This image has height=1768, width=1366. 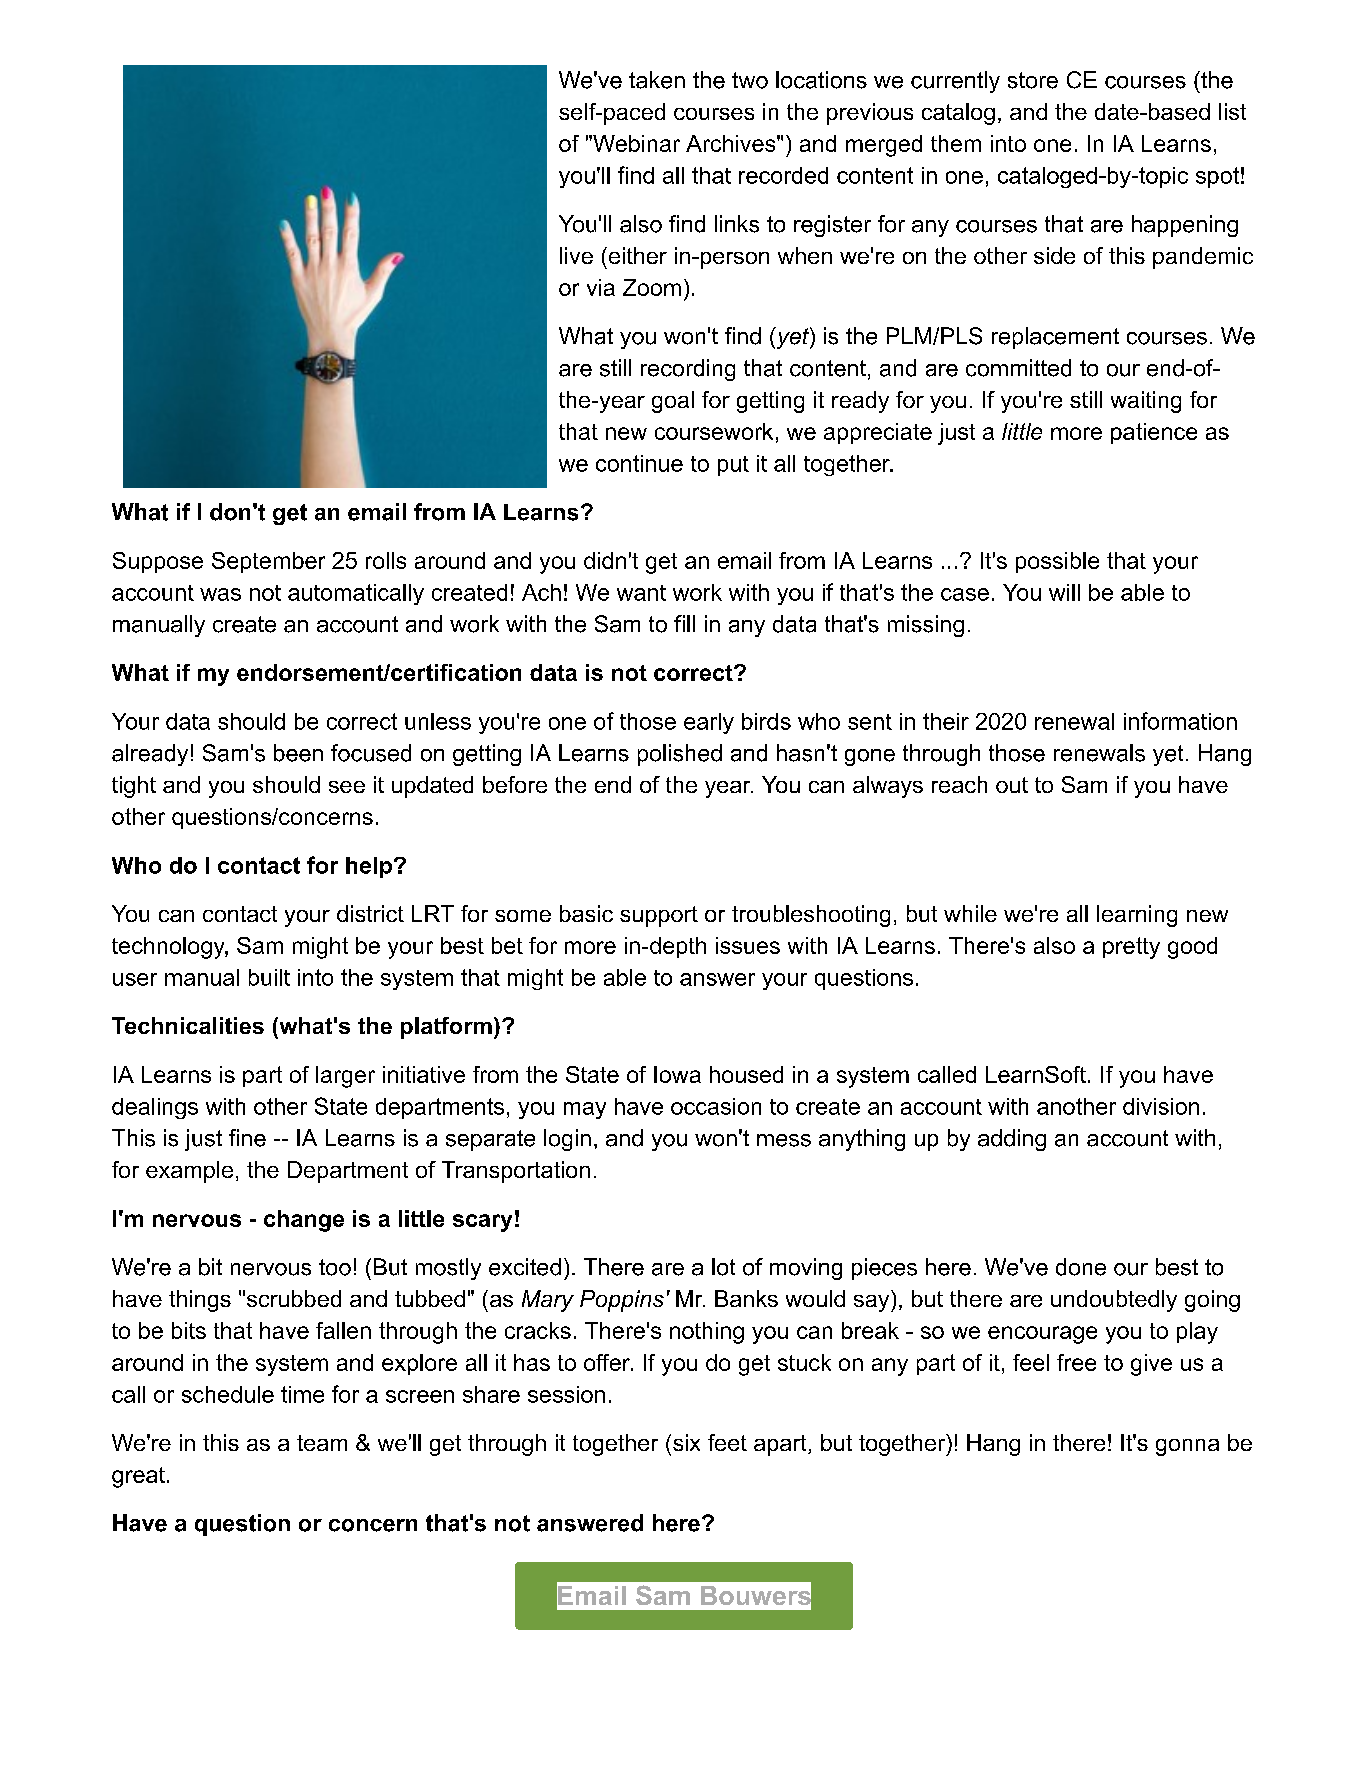 What do you see at coordinates (268, 562) in the image?
I see `September` at bounding box center [268, 562].
